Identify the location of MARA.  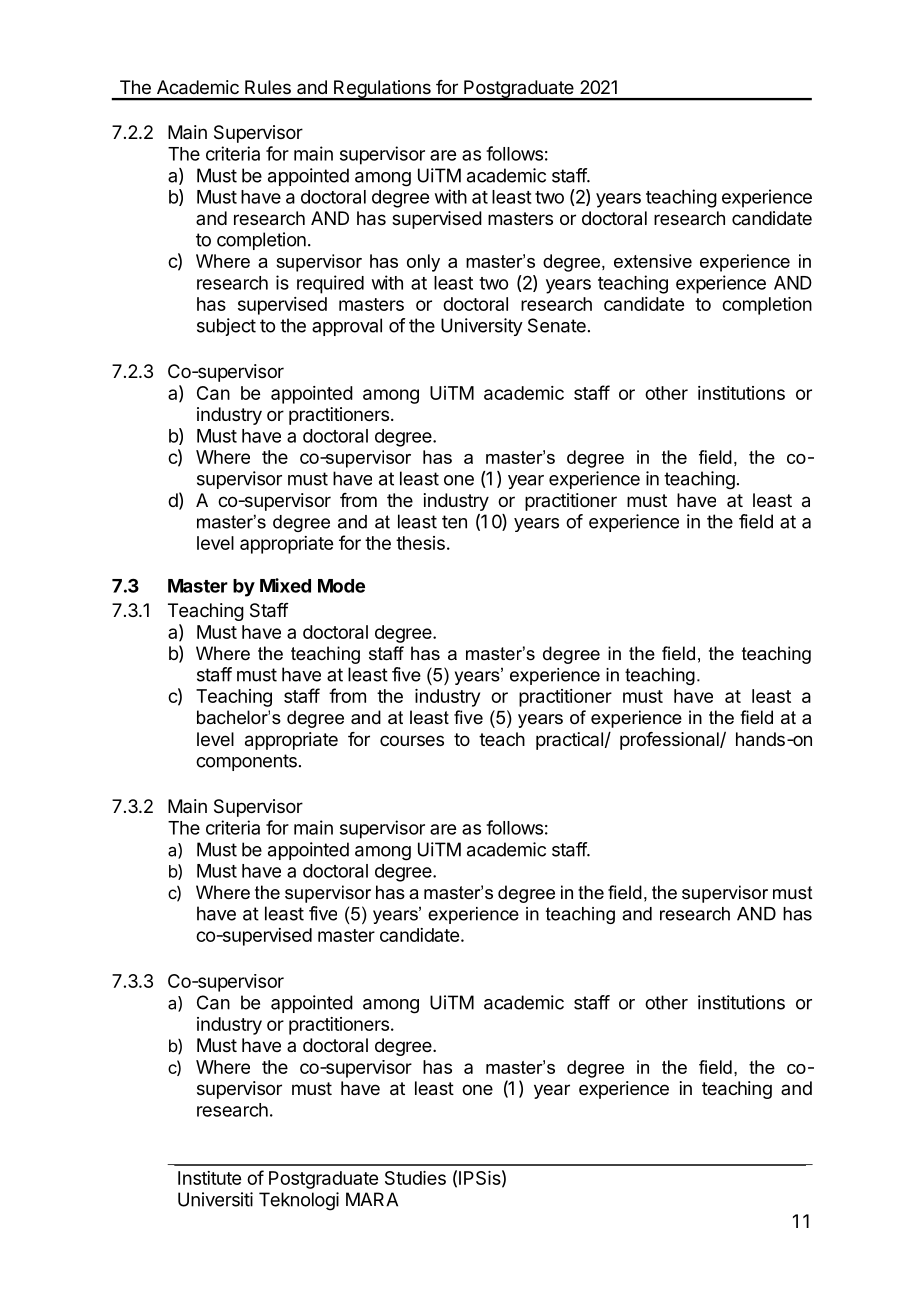
(372, 1199).
